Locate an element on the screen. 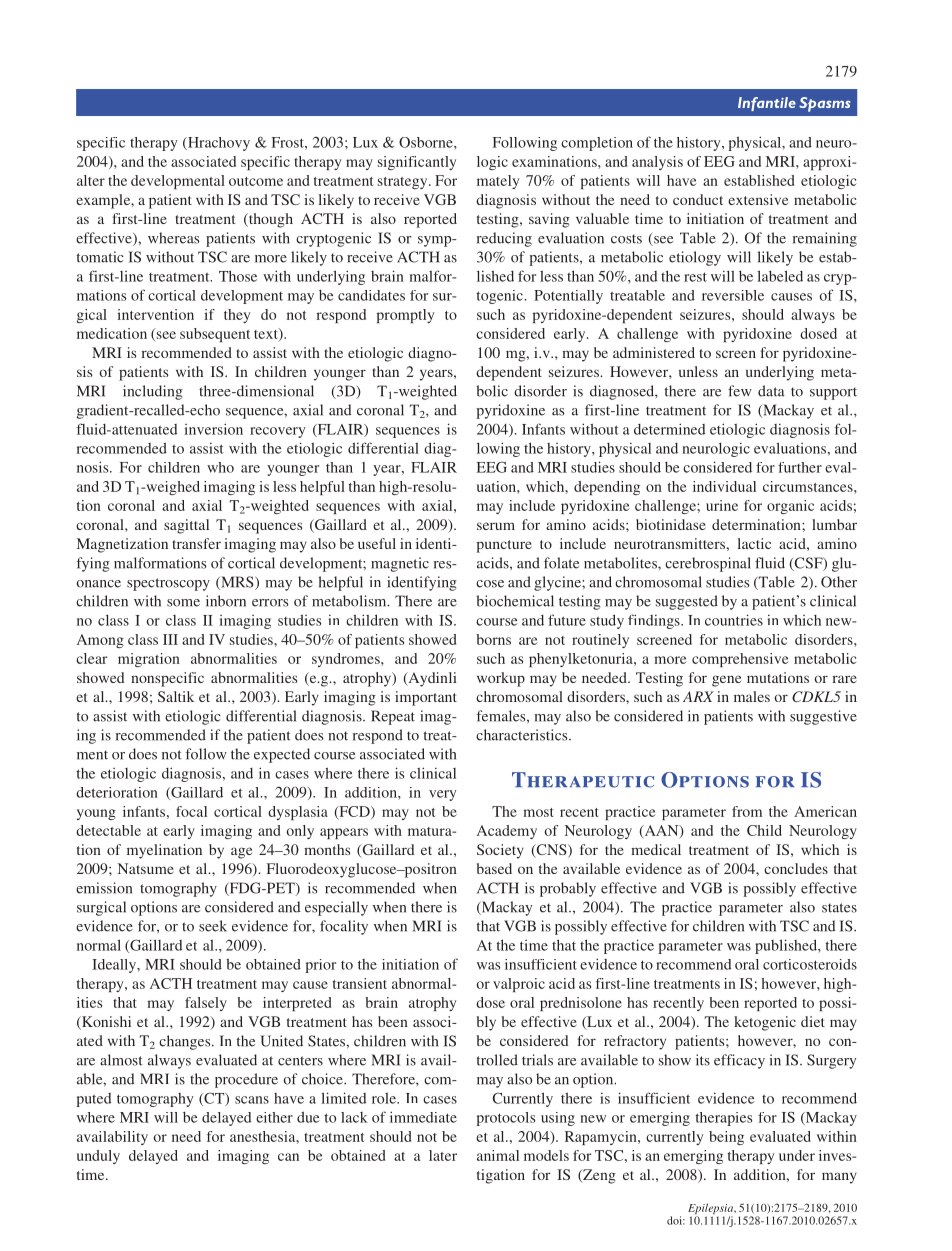 The width and height of the screenshot is (952, 1251). expected is located at coordinates (282, 755).
